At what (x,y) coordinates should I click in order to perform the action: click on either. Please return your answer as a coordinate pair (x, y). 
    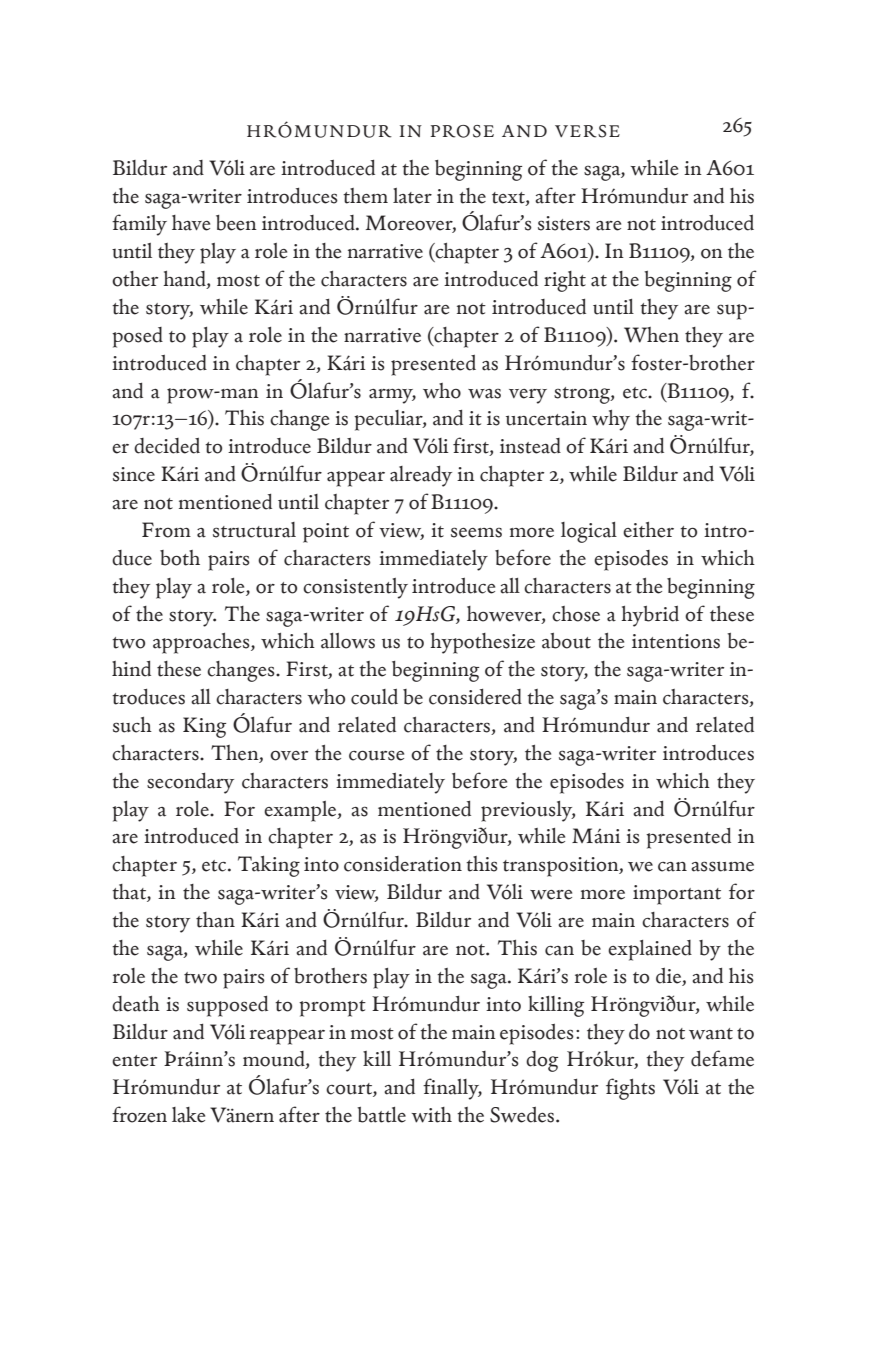
    Looking at the image, I should click on (648, 530).
